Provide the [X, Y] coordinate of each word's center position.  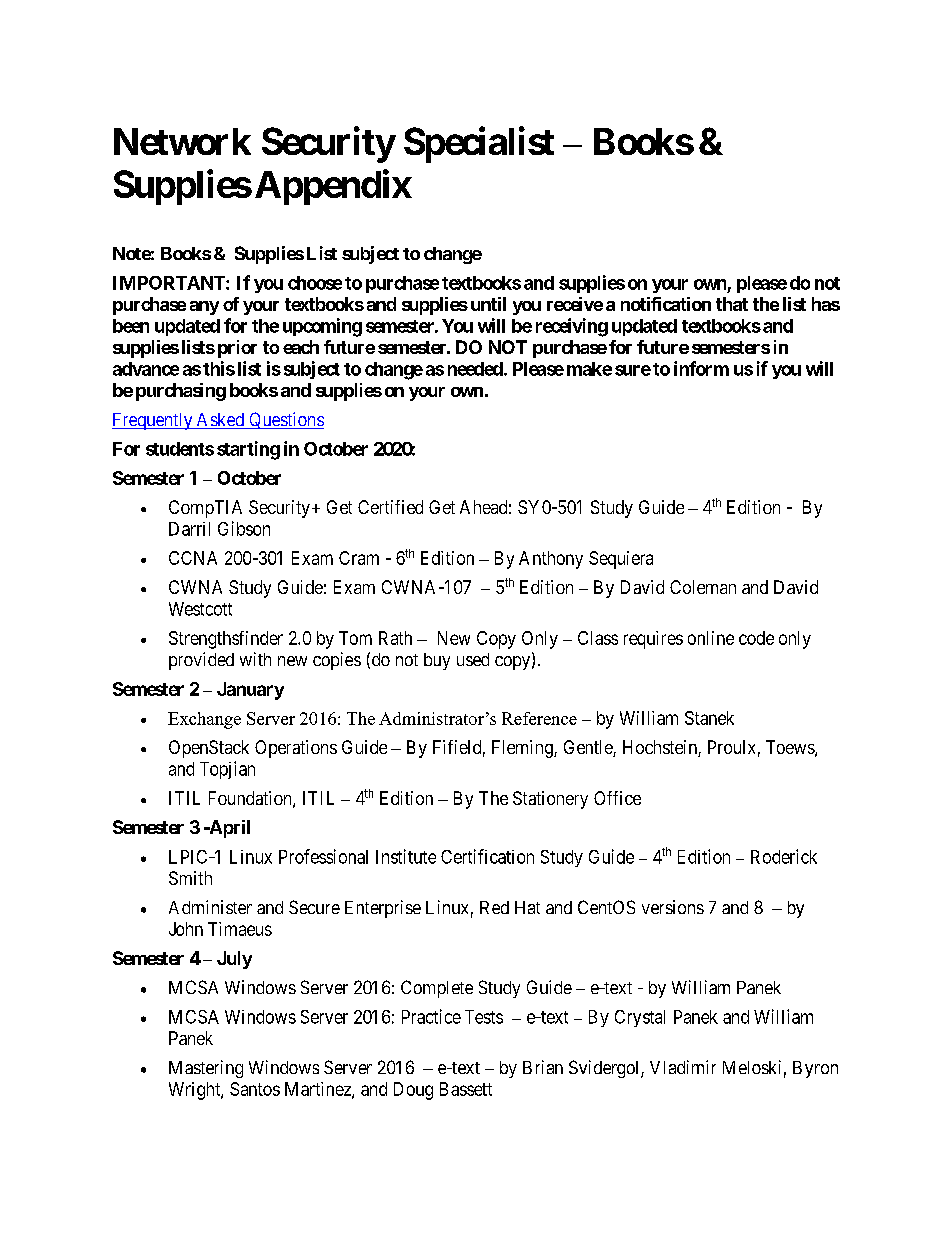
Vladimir [683, 1067]
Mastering [206, 1069]
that [732, 304]
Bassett [466, 1089]
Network [182, 141]
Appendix [333, 187]
